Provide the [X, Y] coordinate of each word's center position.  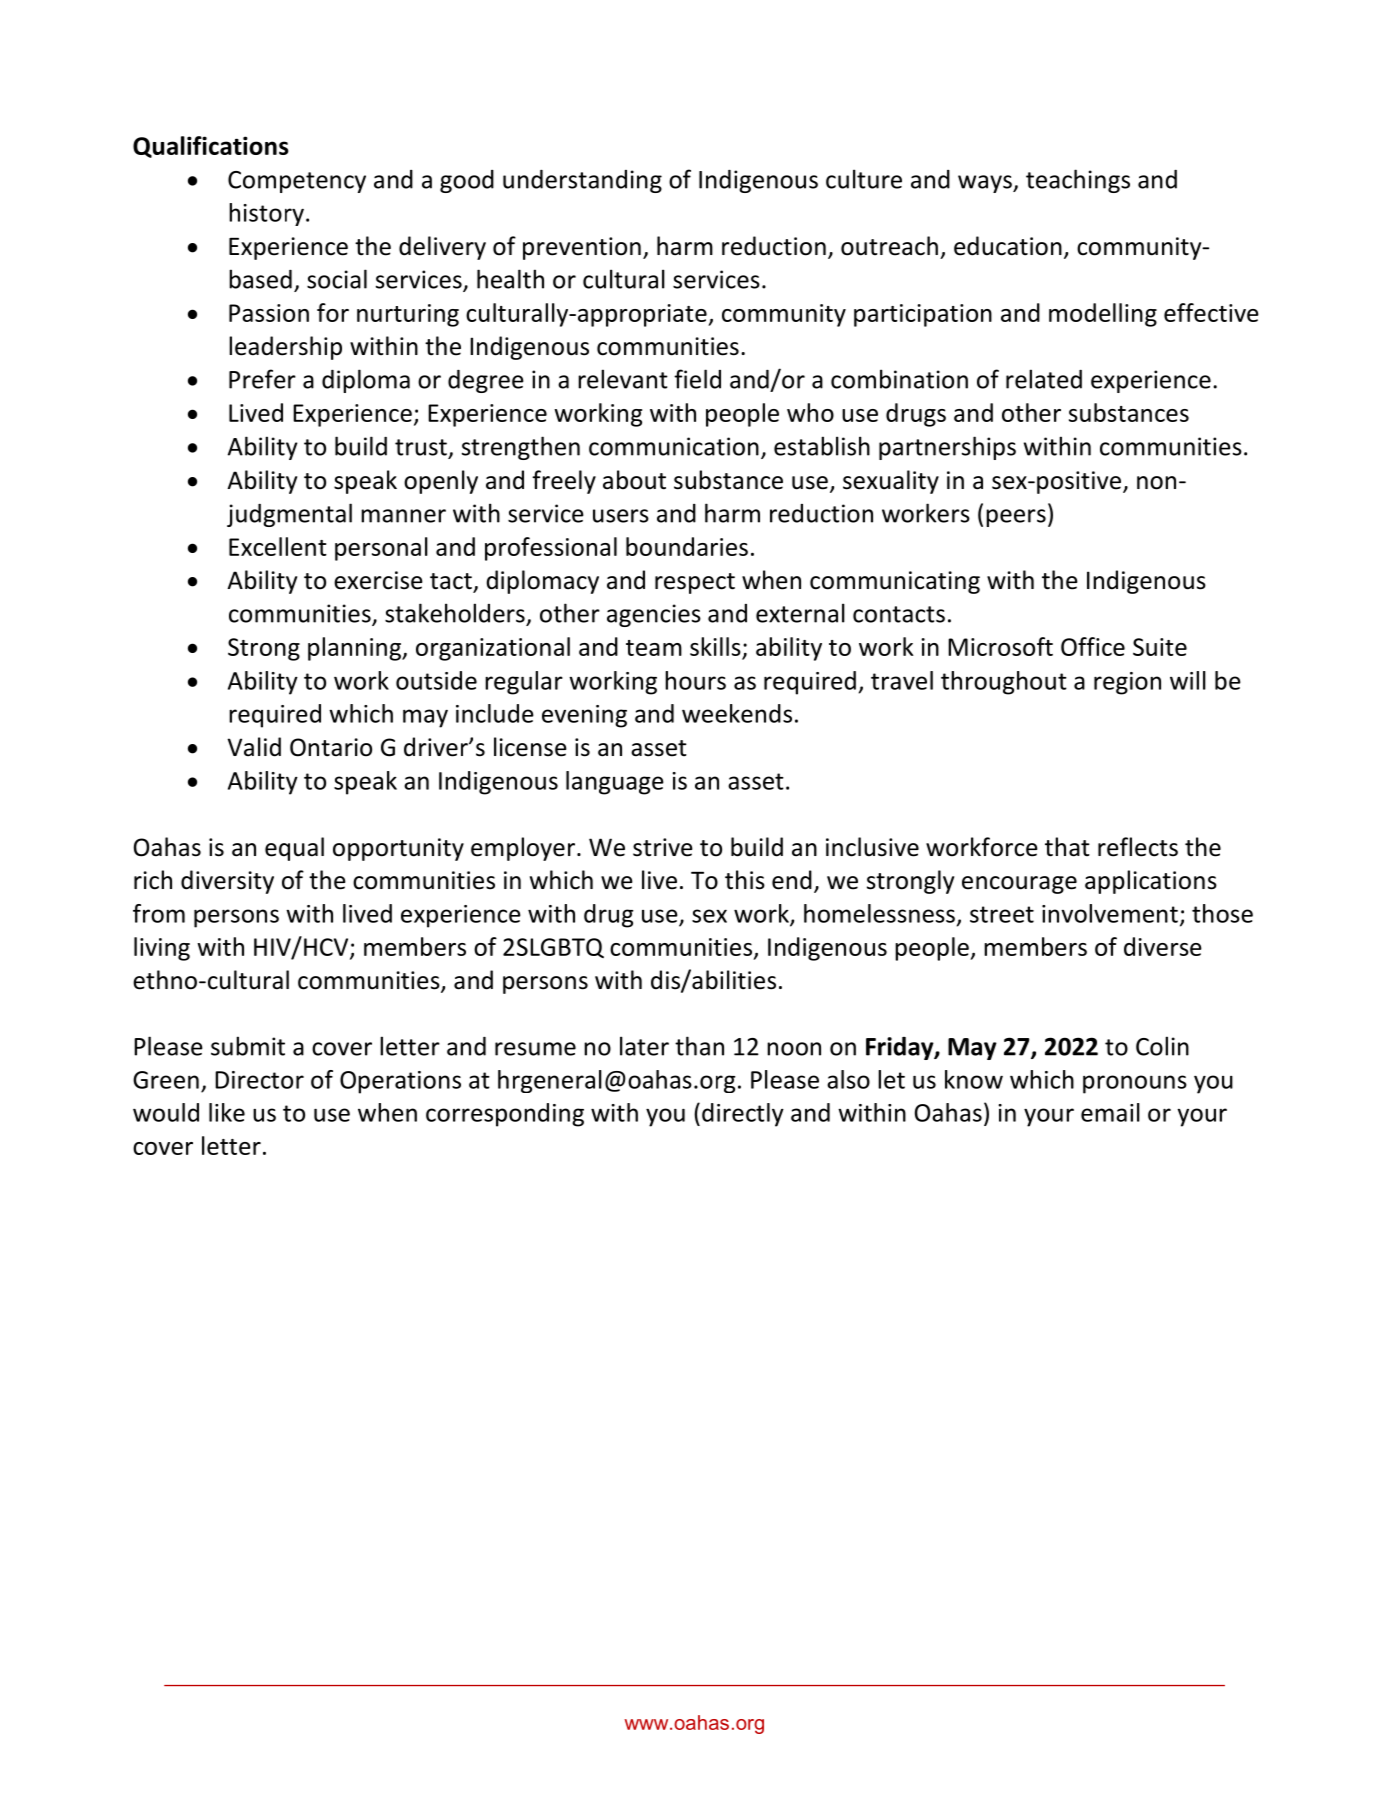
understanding [582, 181]
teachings [1078, 181]
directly [743, 1115]
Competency [297, 182]
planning [355, 649]
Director [259, 1080]
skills [715, 646]
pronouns [1135, 1084]
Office [1093, 646]
